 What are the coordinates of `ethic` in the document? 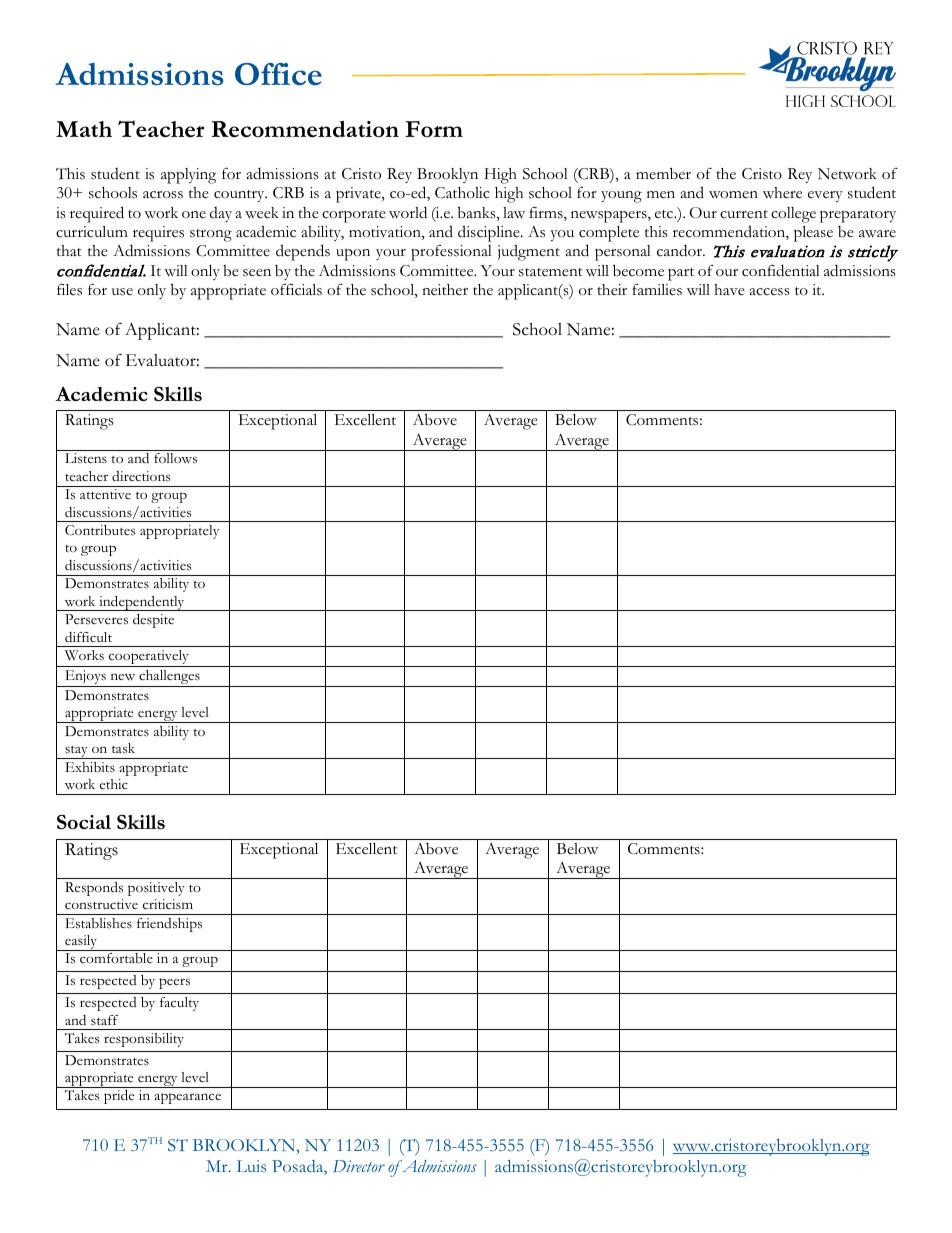 It's located at (114, 784).
